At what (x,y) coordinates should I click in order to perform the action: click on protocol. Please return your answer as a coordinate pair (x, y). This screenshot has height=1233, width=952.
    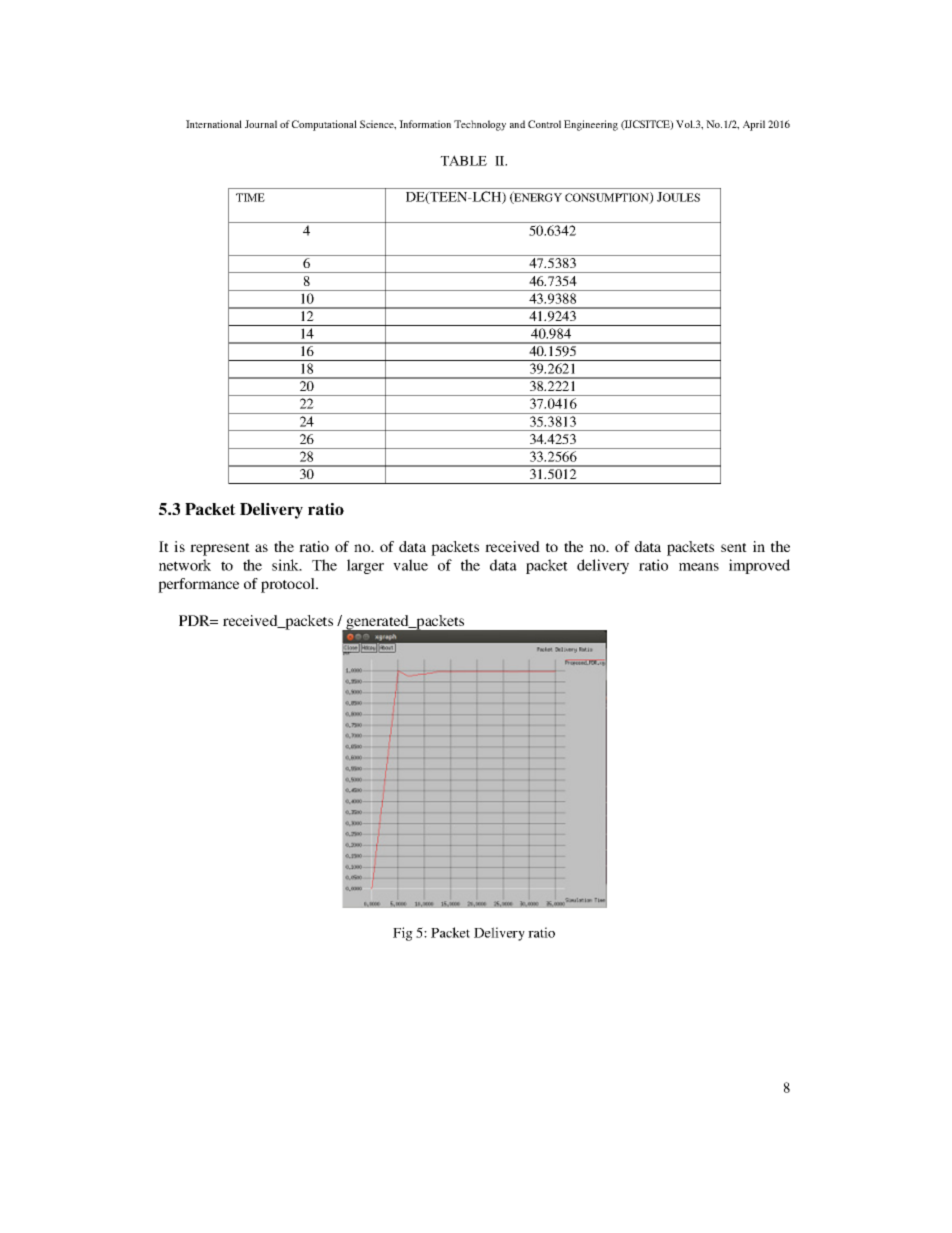
    Looking at the image, I should click on (289, 585).
